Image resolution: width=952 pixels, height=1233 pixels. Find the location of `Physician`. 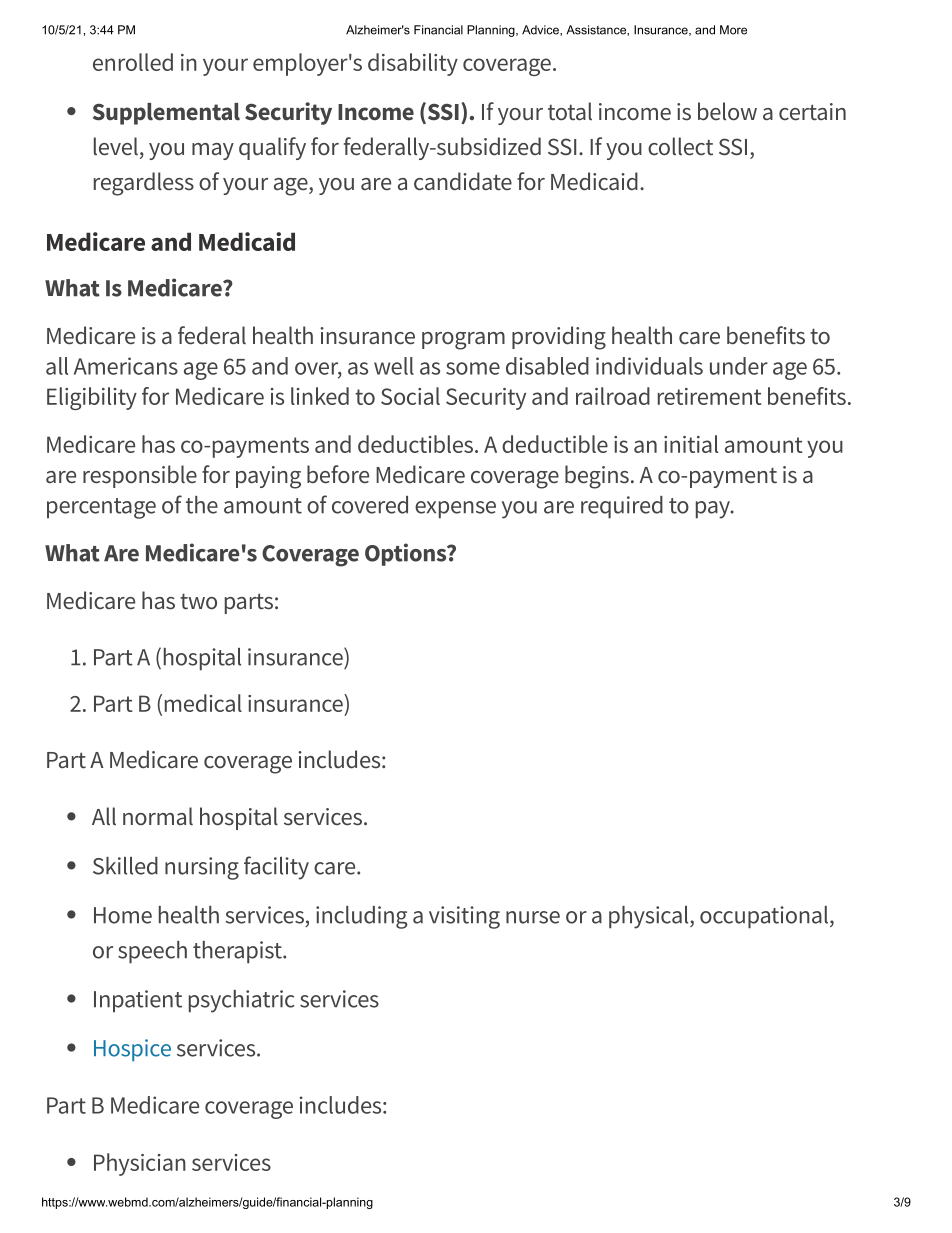

Physician is located at coordinates (140, 1164).
